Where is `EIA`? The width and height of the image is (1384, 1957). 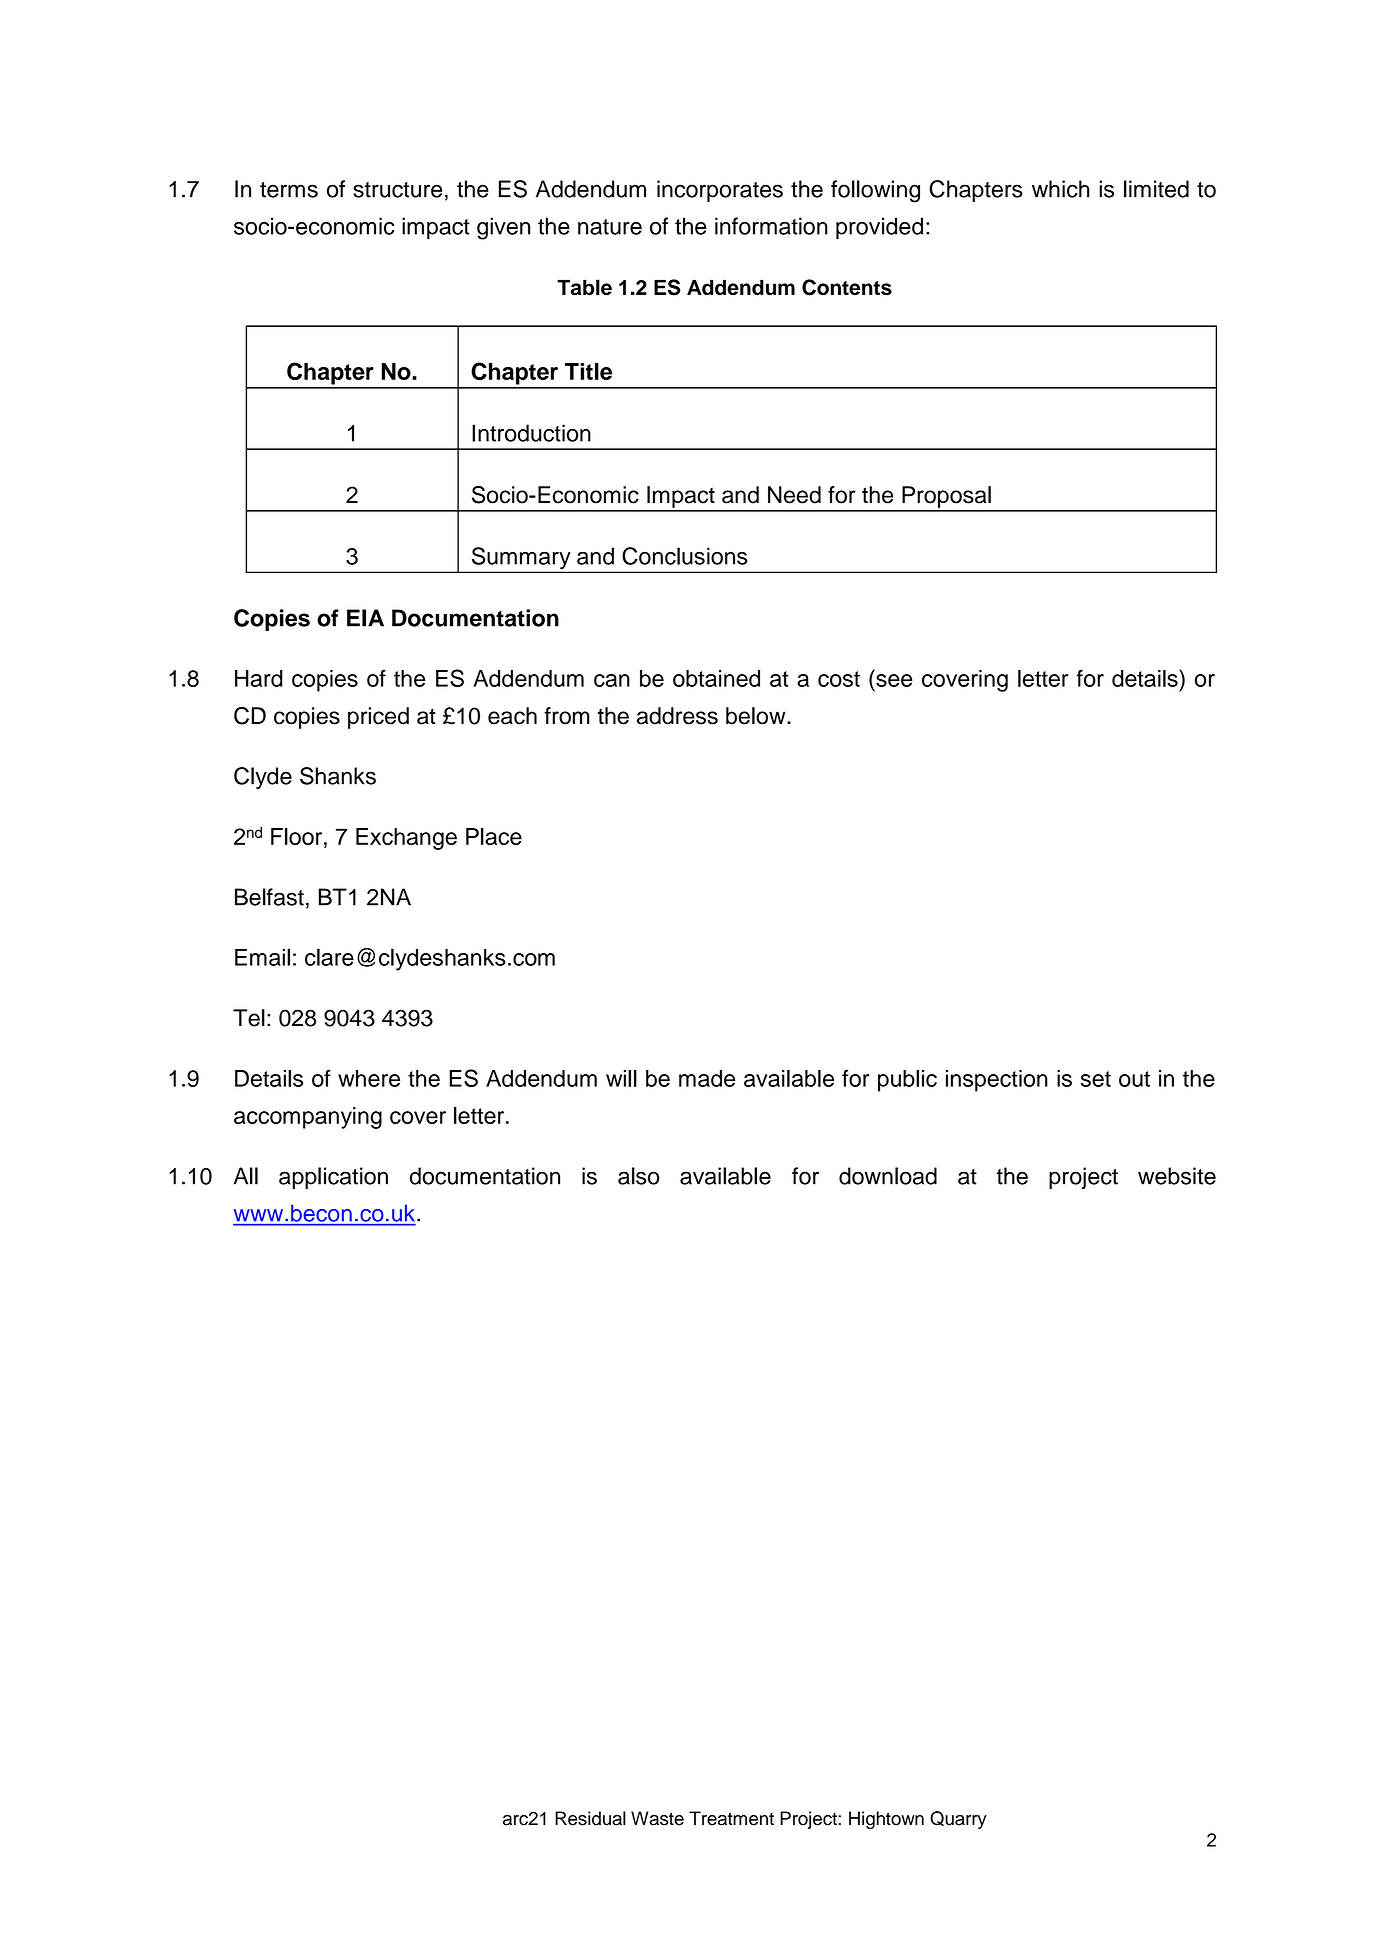
EIA is located at coordinates (365, 618).
